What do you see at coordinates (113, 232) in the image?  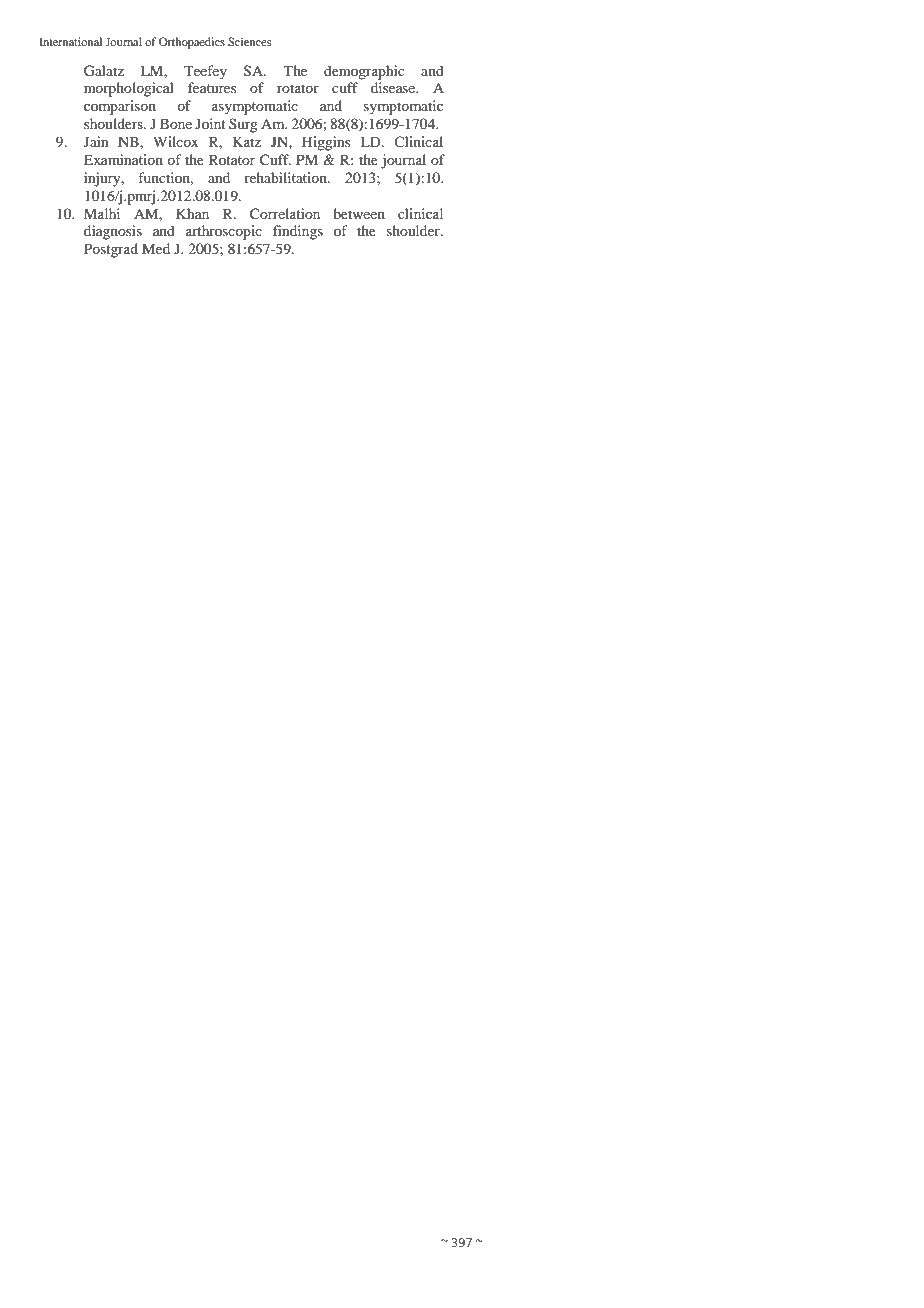 I see `diagnosis` at bounding box center [113, 232].
